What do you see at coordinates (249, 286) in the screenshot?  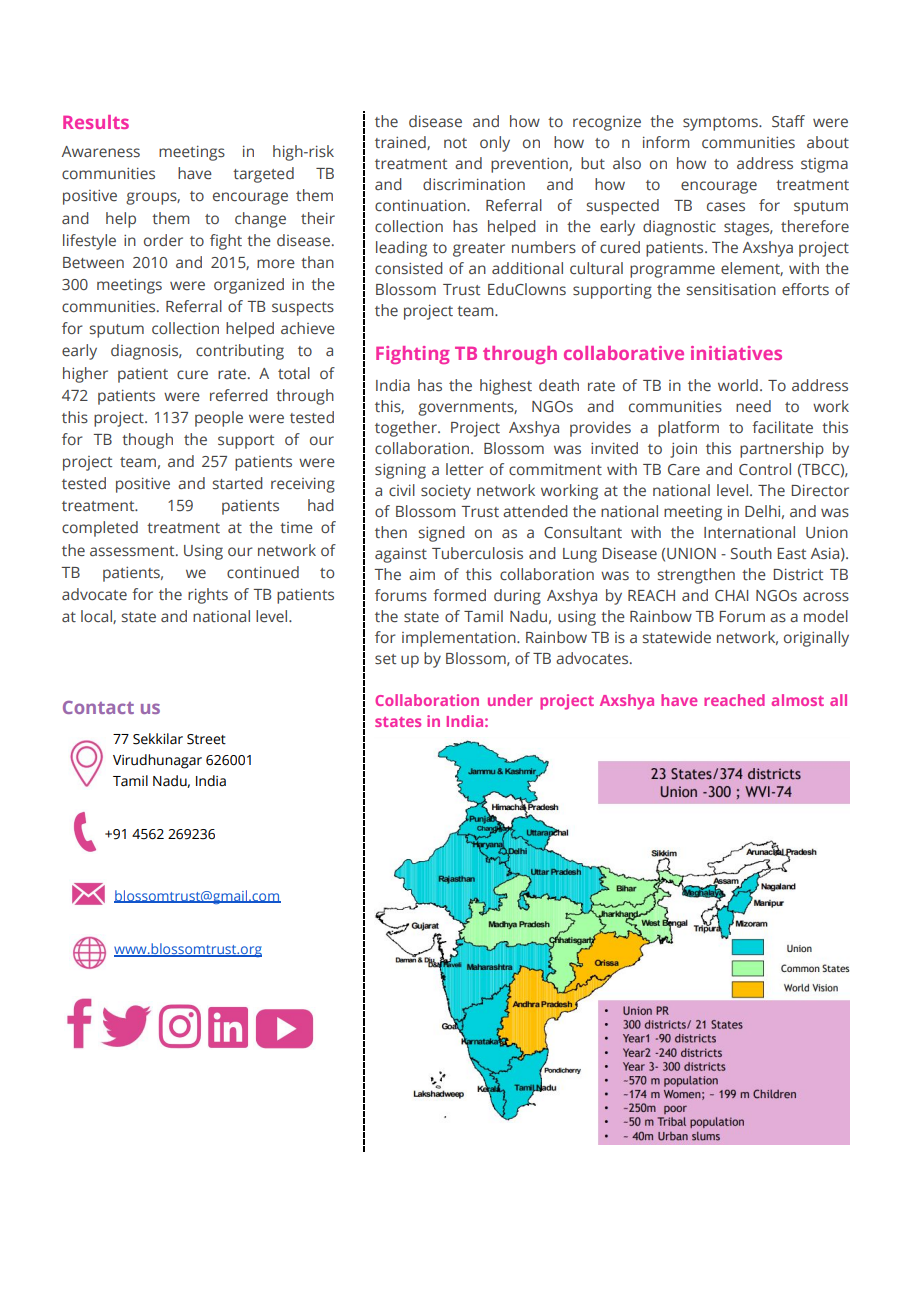 I see `organized` at bounding box center [249, 286].
